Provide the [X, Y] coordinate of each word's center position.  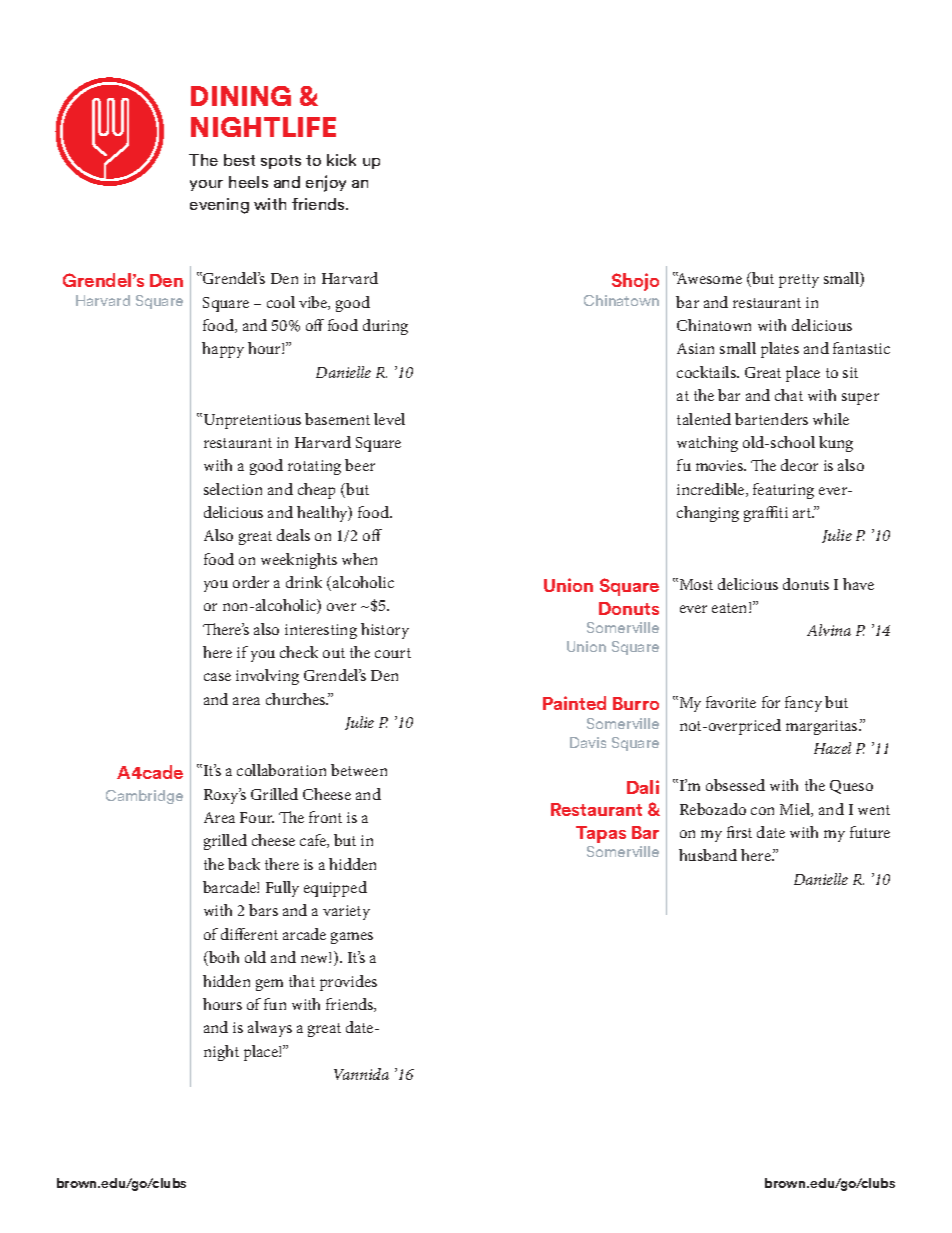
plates [780, 350]
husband [708, 855]
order [251, 582]
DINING [241, 96]
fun [275, 1004]
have [858, 584]
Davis [588, 742]
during [385, 327]
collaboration [281, 770]
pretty [799, 281]
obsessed [735, 785]
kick [341, 160]
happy [223, 350]
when [359, 559]
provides [348, 983]
